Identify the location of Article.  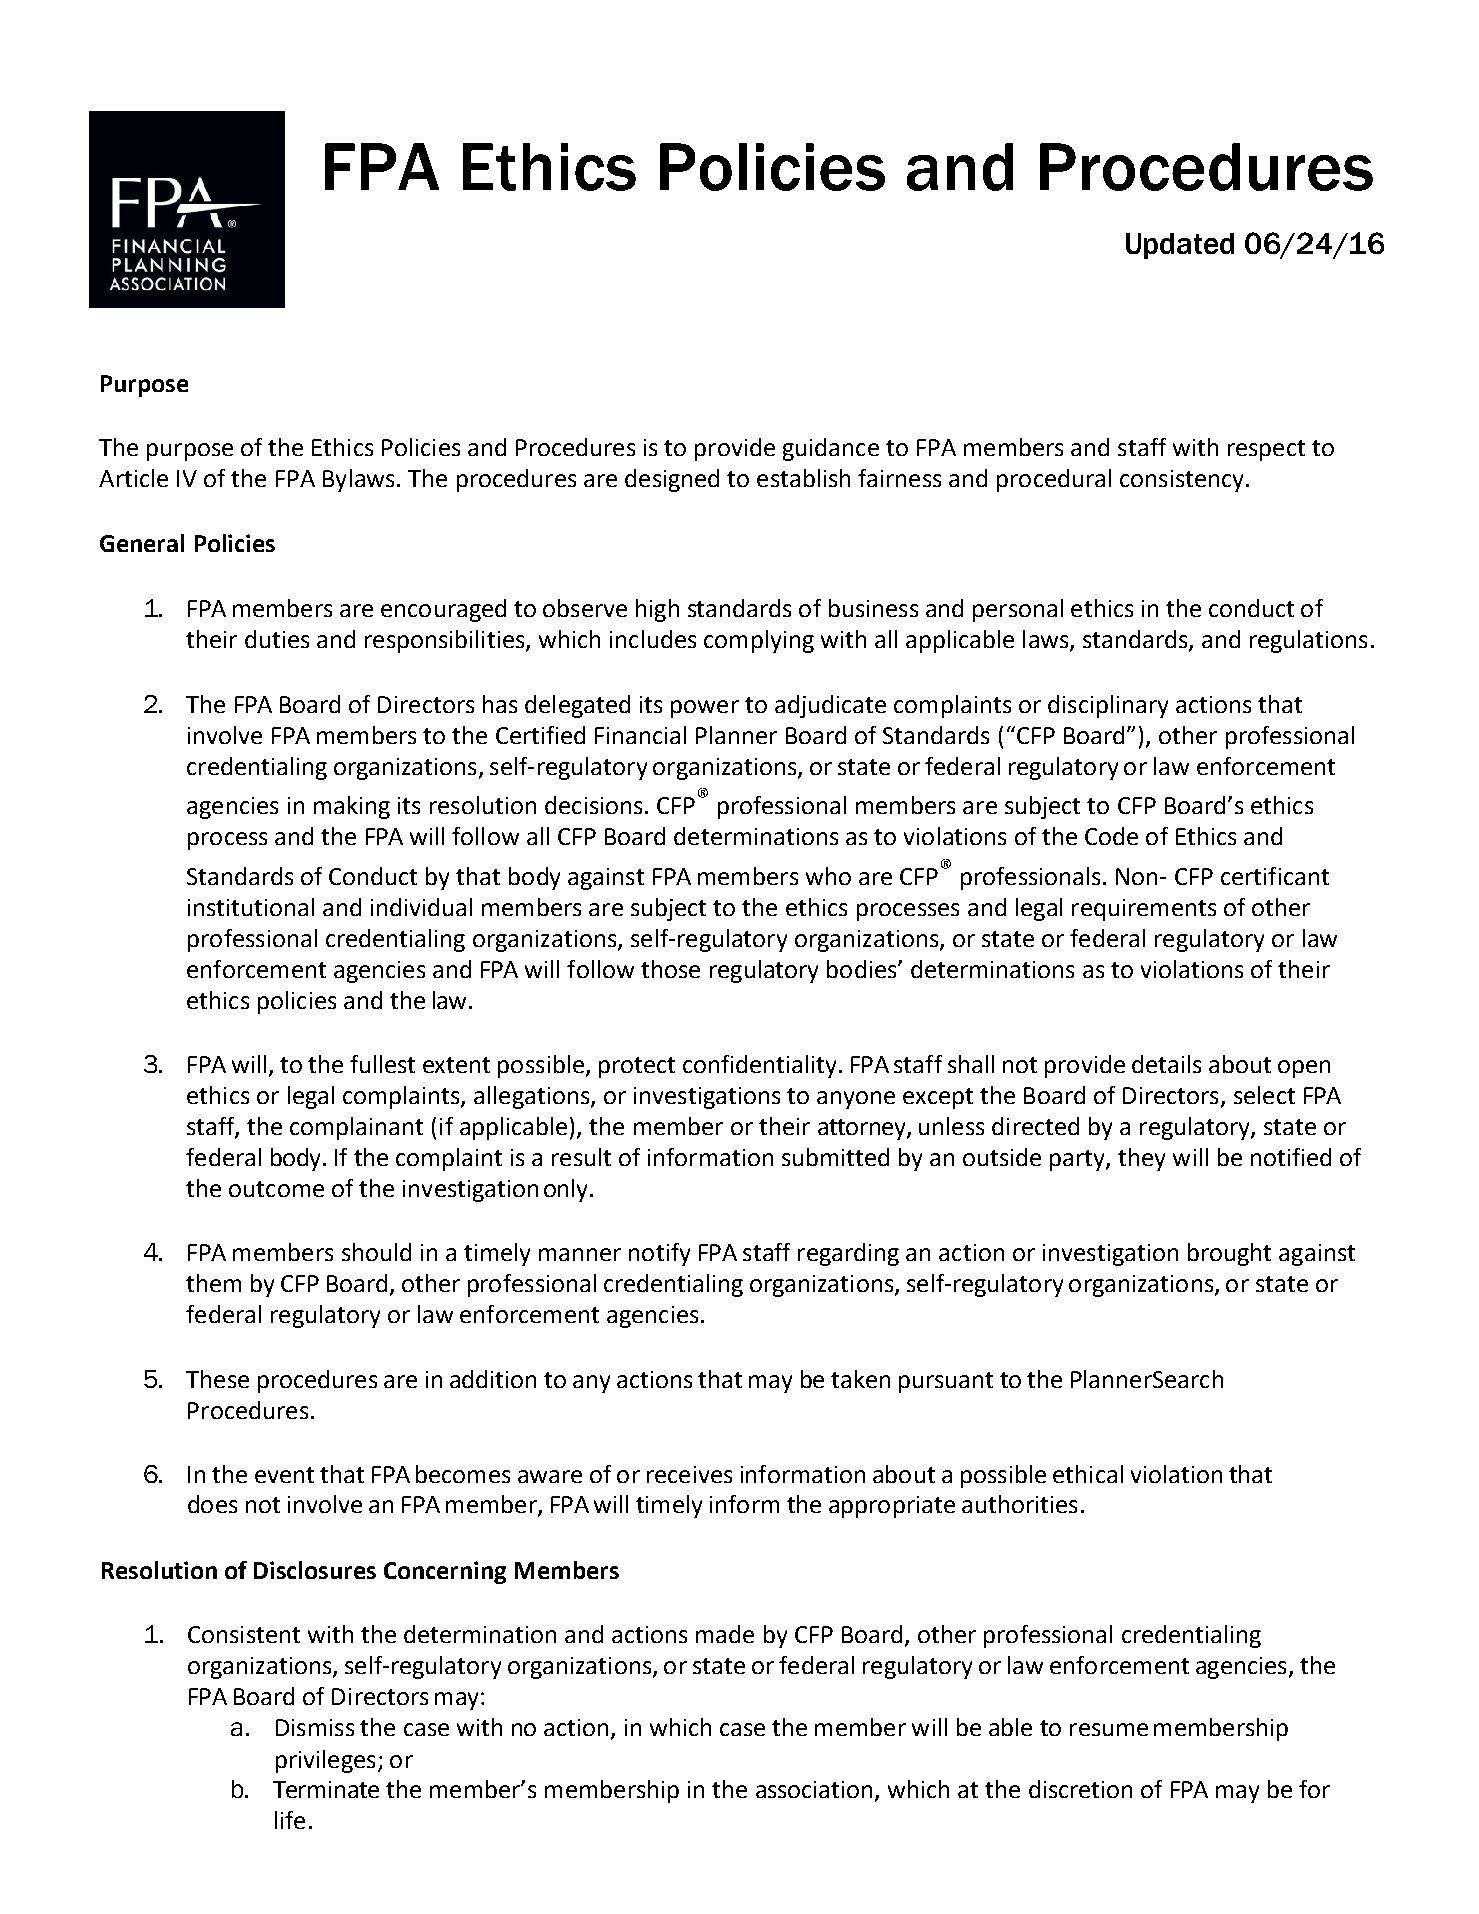
(133, 478).
